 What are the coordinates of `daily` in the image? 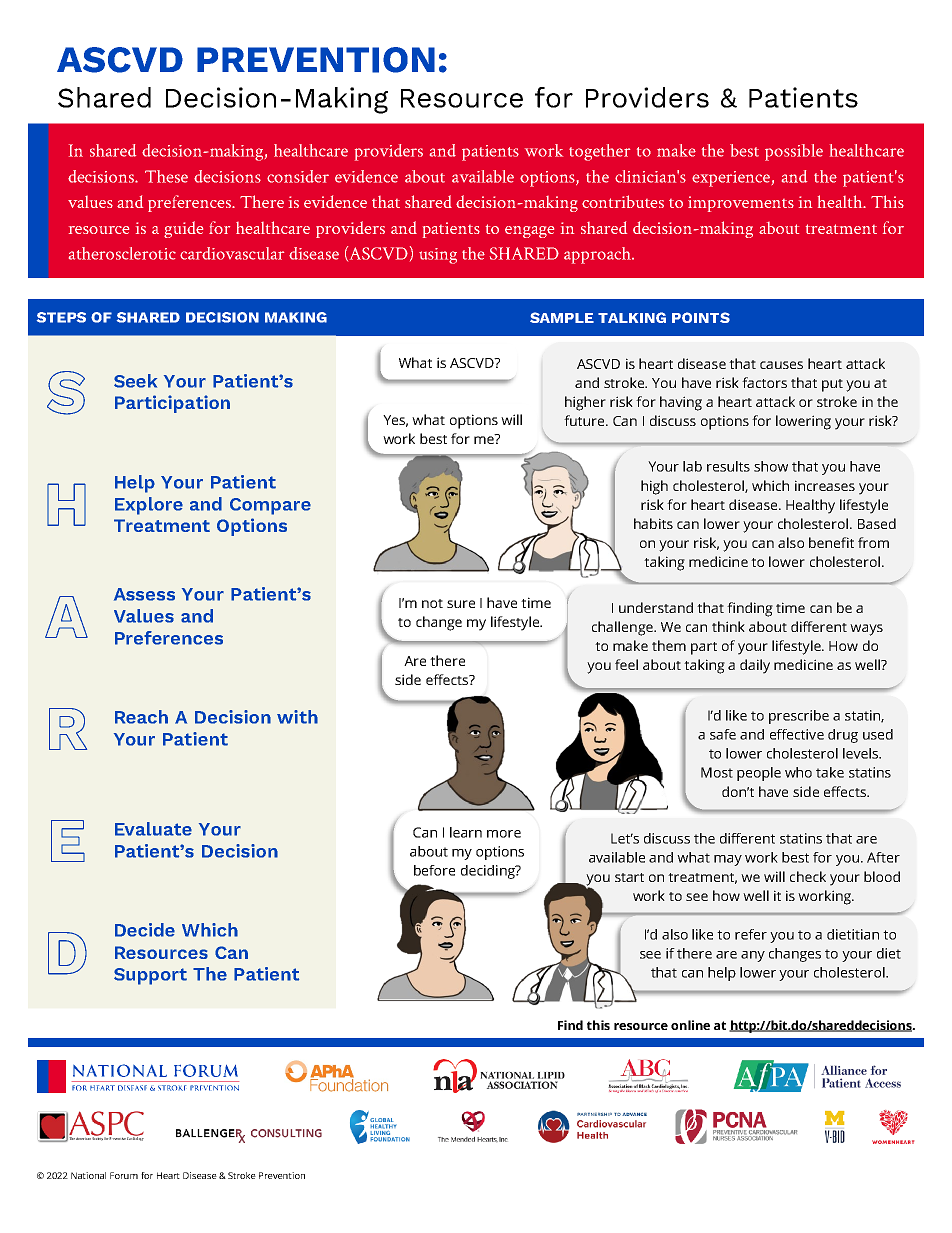 It's located at (755, 666).
